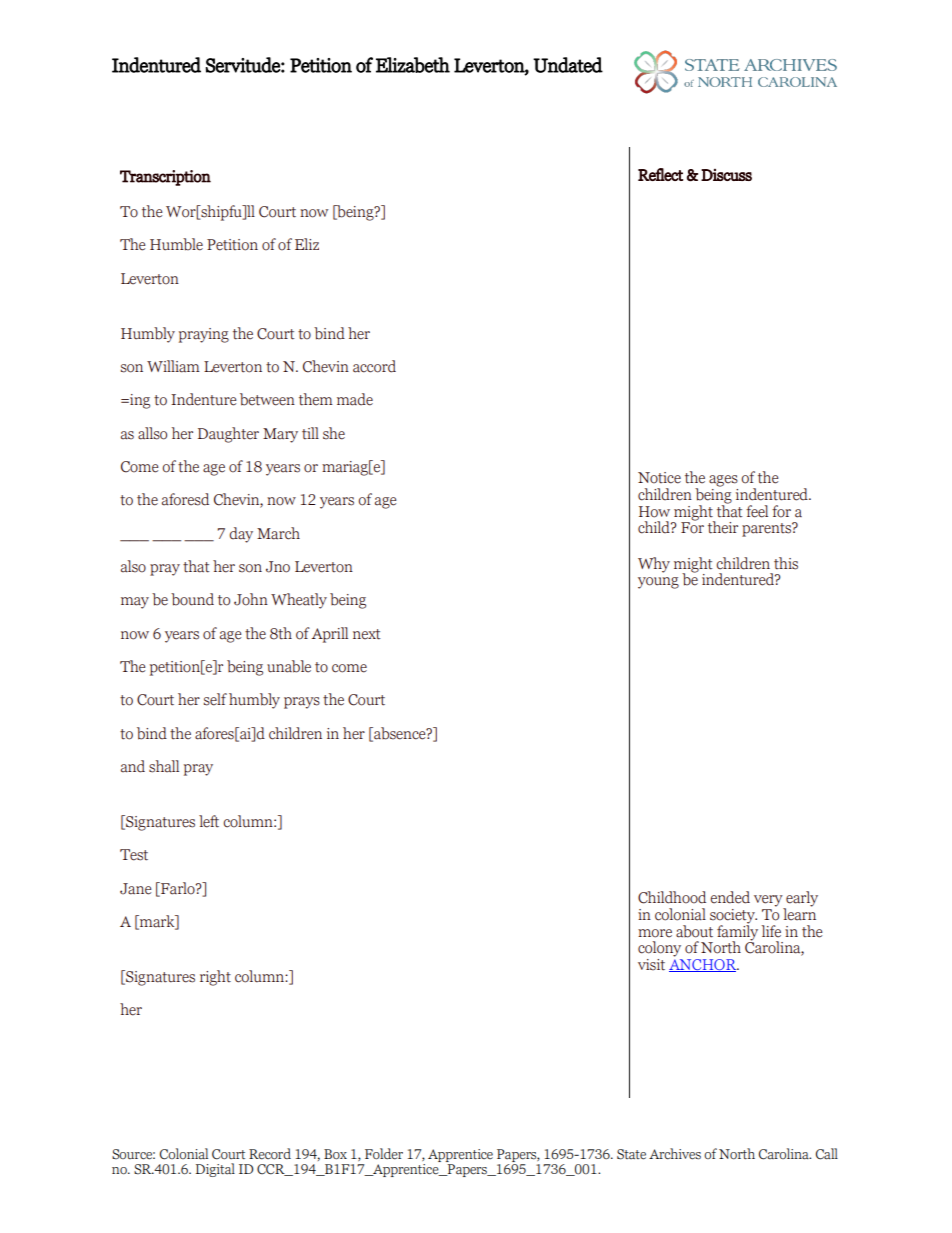 This screenshot has height=1233, width=952. Describe the element at coordinates (165, 178) in the screenshot. I see `Transcription` at that location.
